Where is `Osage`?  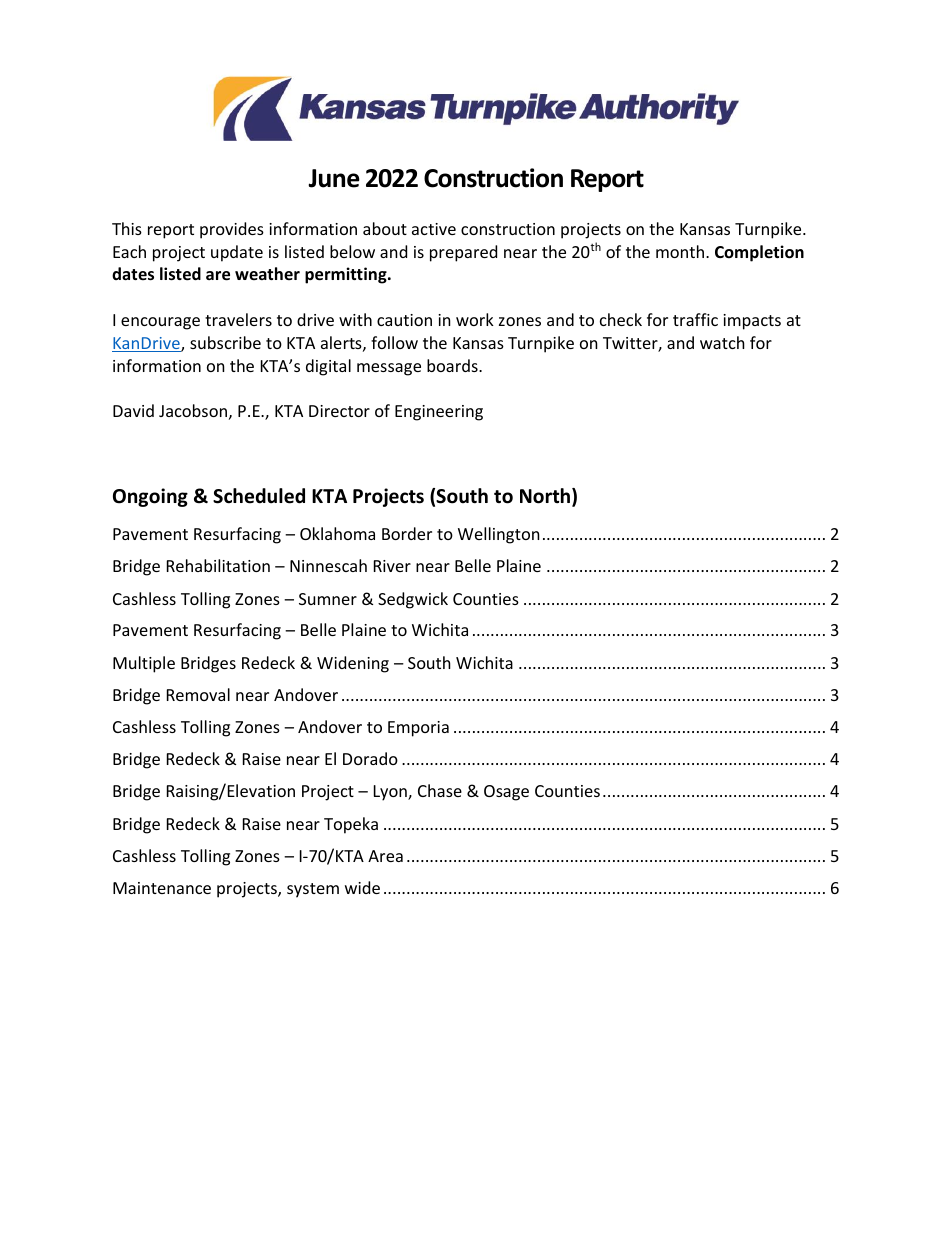
Osage is located at coordinates (506, 793).
